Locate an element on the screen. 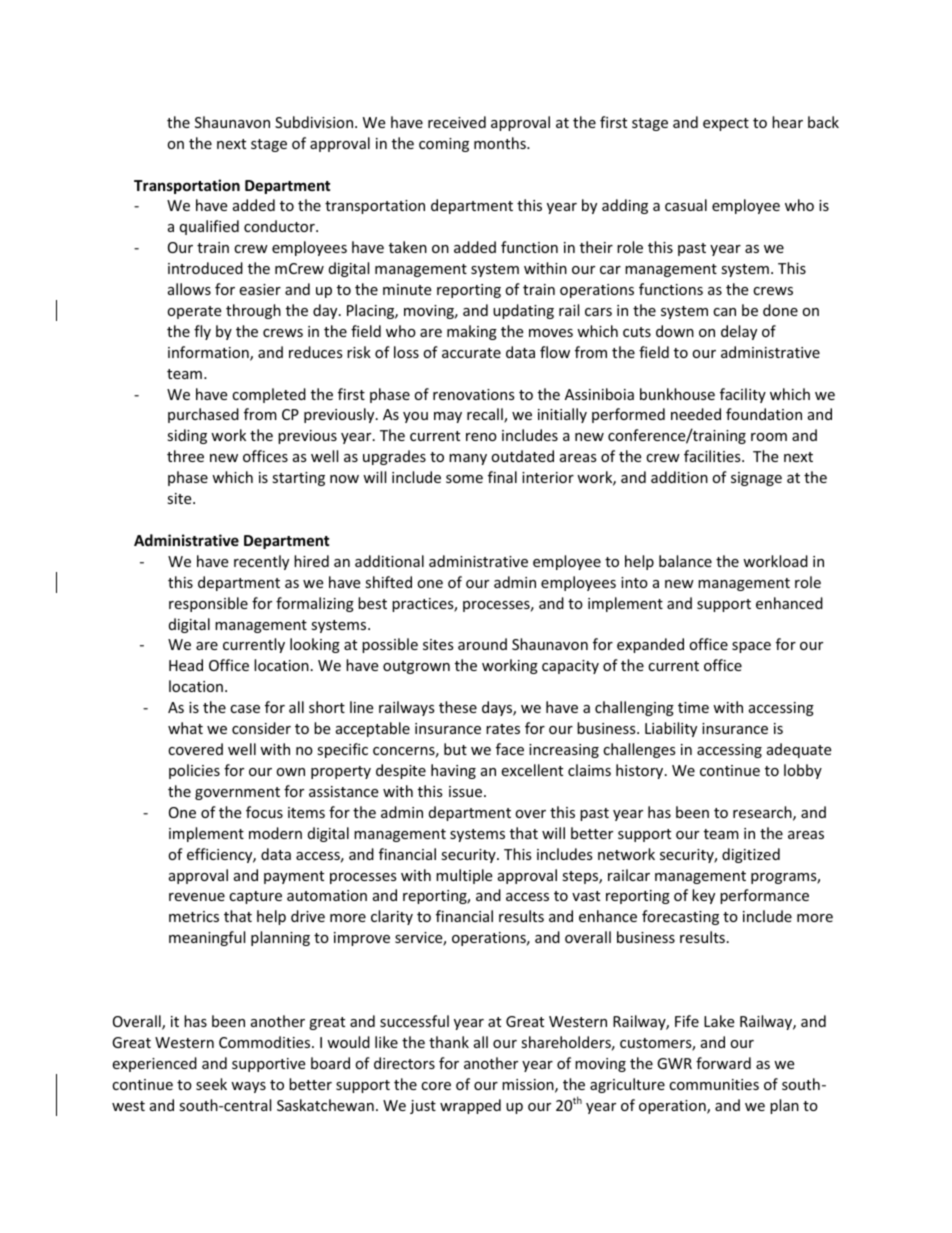  completed is located at coordinates (269, 395).
